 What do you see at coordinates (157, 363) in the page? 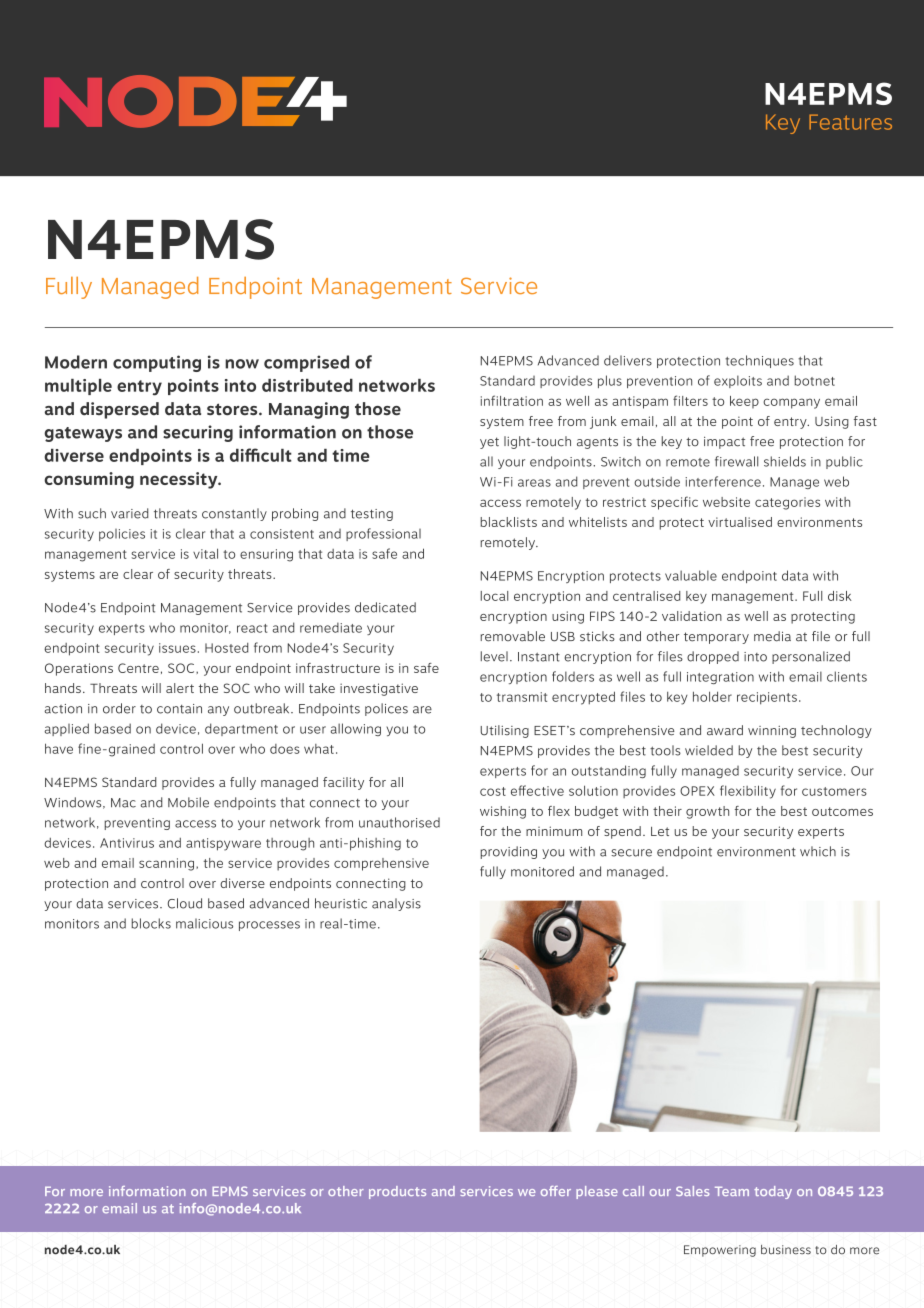
I see `computing` at bounding box center [157, 363].
